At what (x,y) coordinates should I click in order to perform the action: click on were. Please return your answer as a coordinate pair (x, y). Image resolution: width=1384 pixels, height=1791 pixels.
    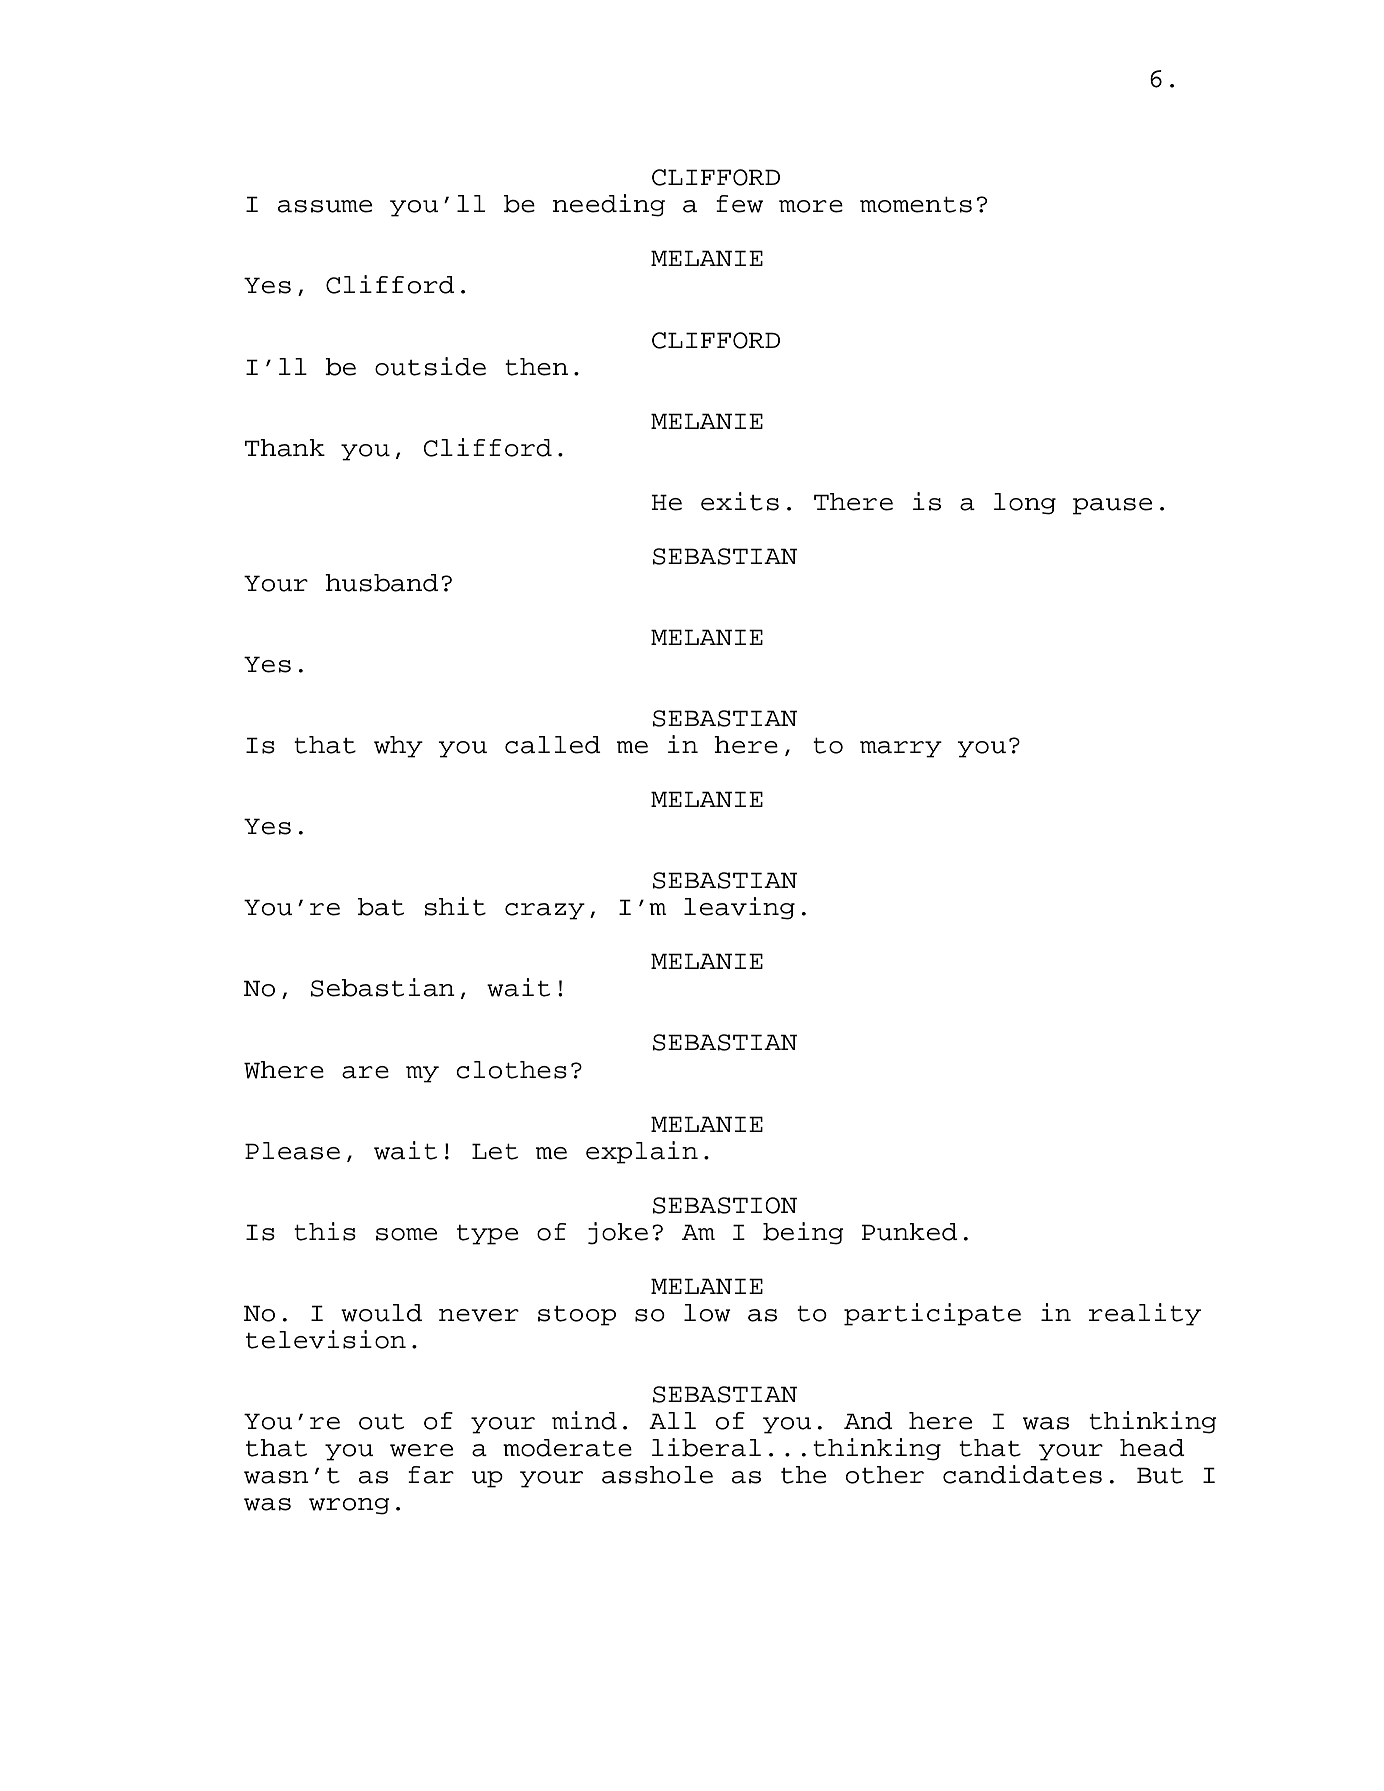
    Looking at the image, I should click on (421, 1450).
